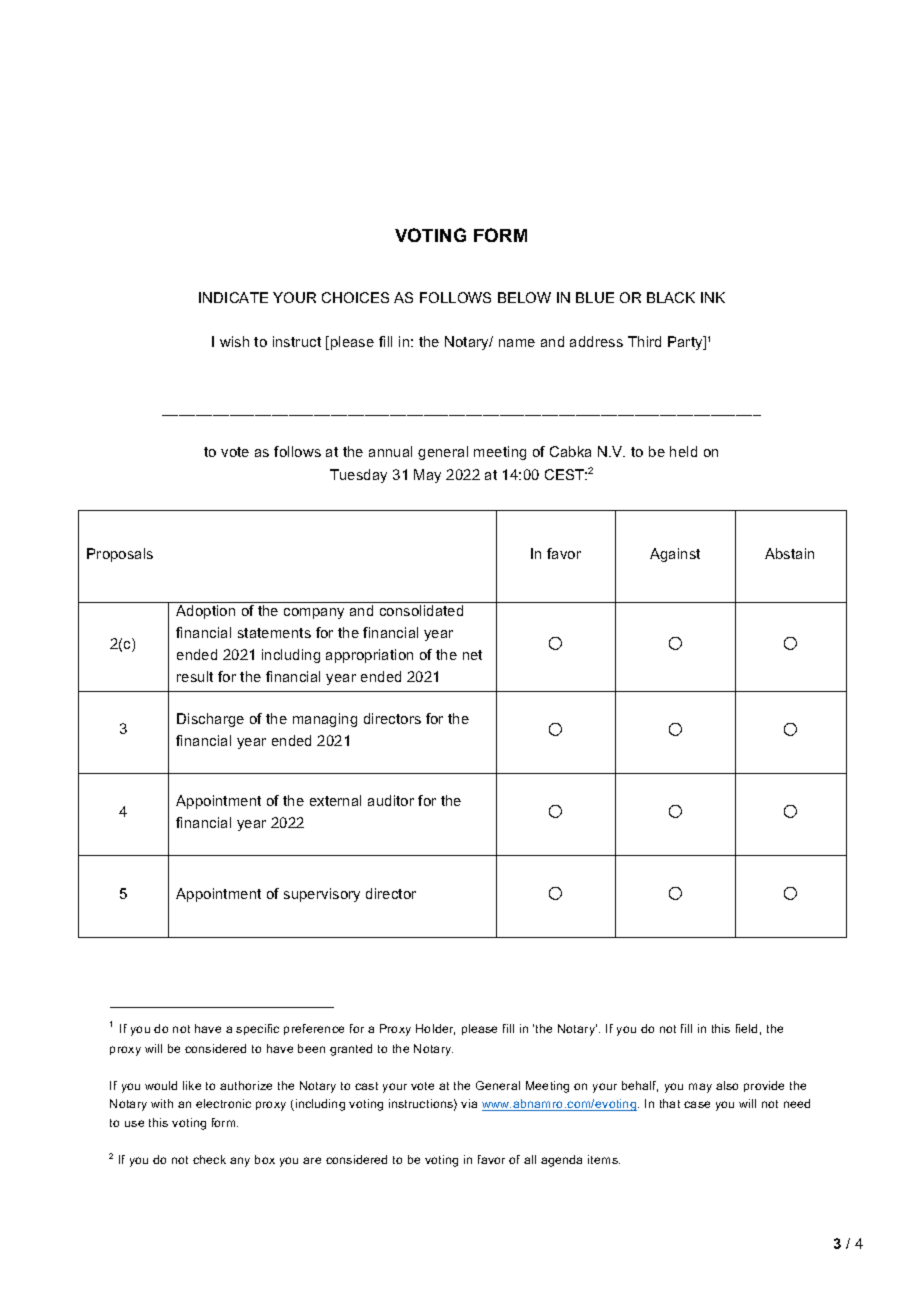 This page has width=924, height=1308. What do you see at coordinates (746, 1028) in the page?
I see `field` at bounding box center [746, 1028].
